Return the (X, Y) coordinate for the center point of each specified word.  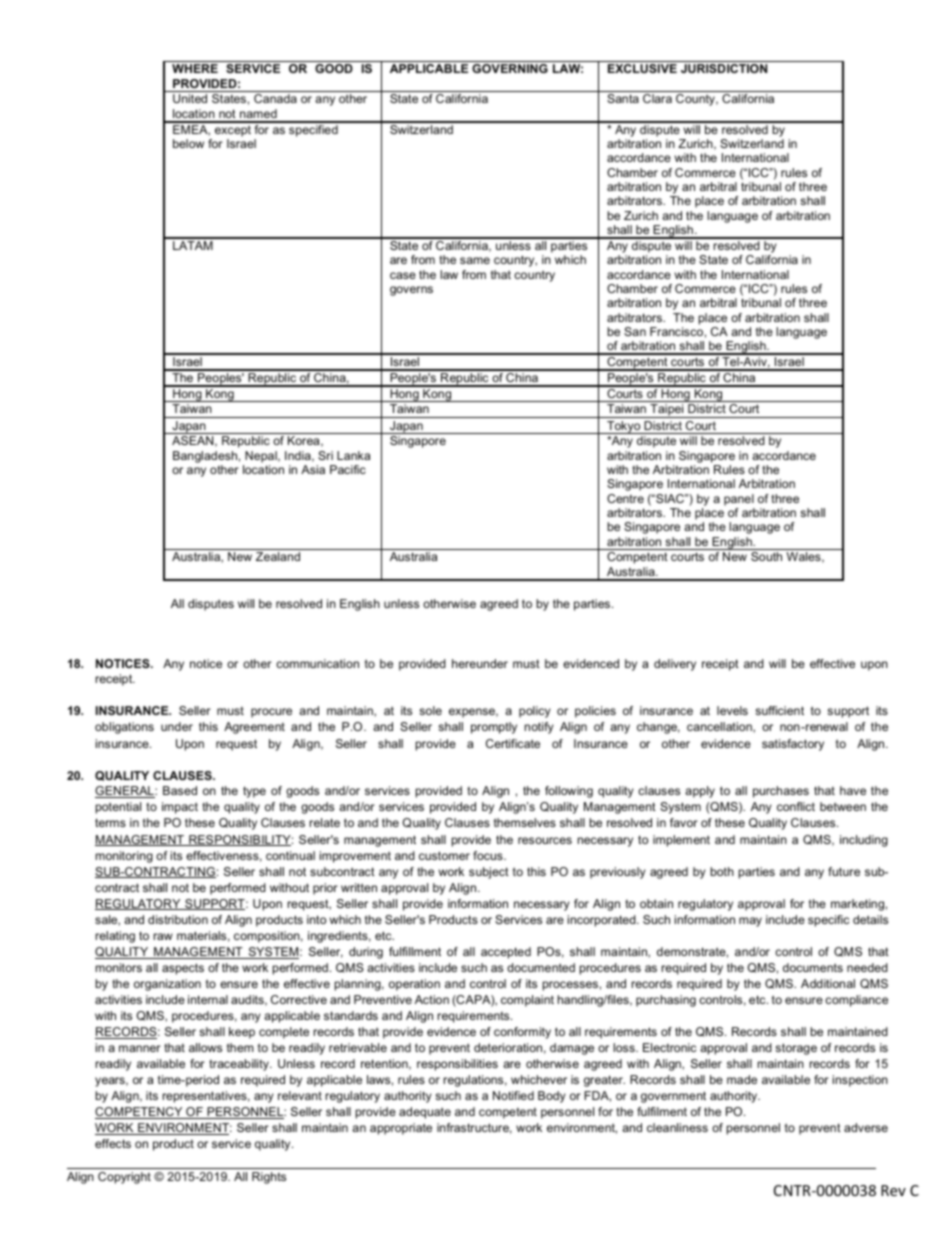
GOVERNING (510, 68)
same (475, 260)
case (403, 275)
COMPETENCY (140, 1113)
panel (739, 500)
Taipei (667, 411)
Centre (625, 498)
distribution (178, 919)
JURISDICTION (724, 68)
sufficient (779, 710)
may (750, 922)
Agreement (254, 728)
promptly (494, 728)
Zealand (278, 556)
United (190, 98)
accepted (506, 953)
